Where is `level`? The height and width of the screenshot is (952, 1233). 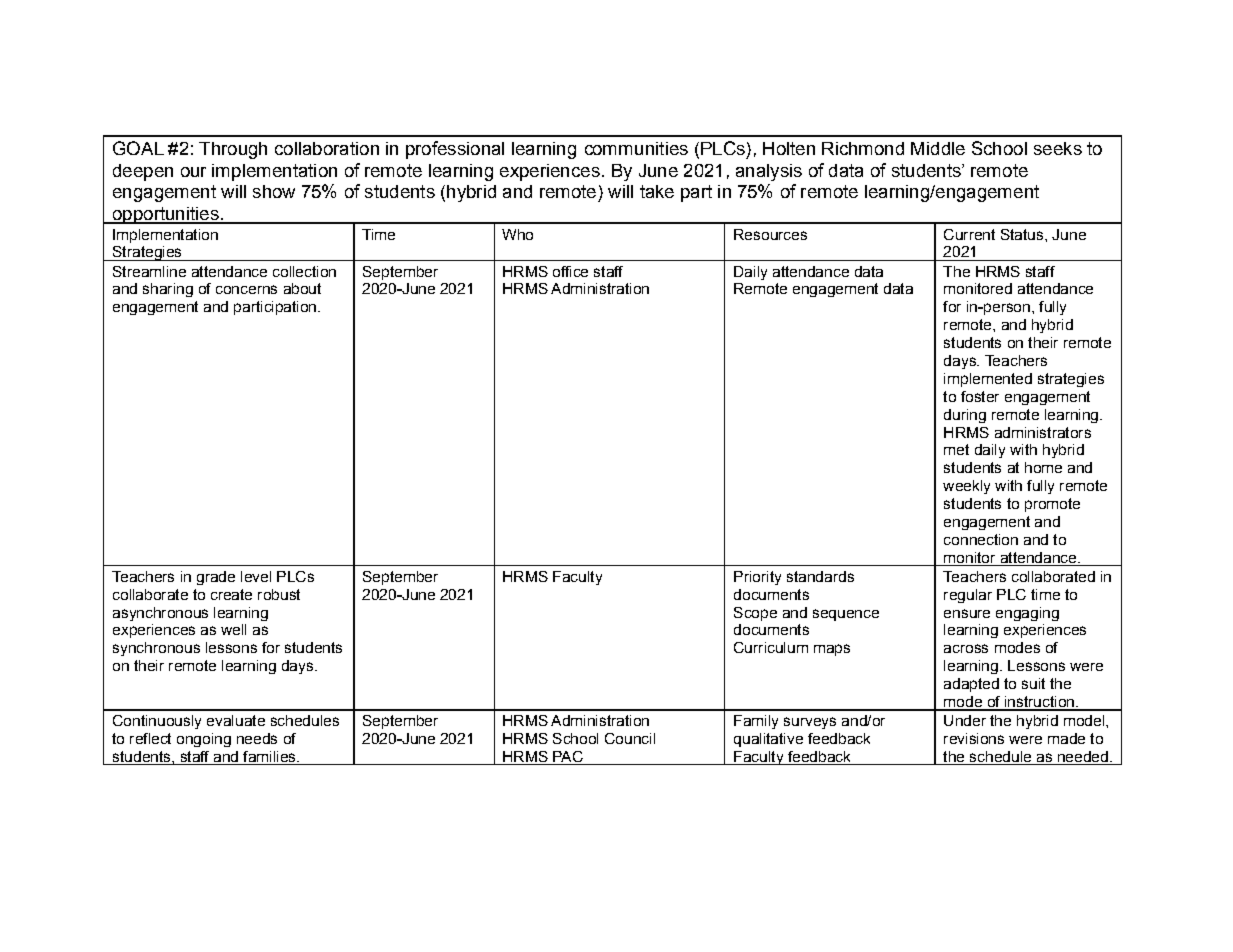 level is located at coordinates (256, 576).
